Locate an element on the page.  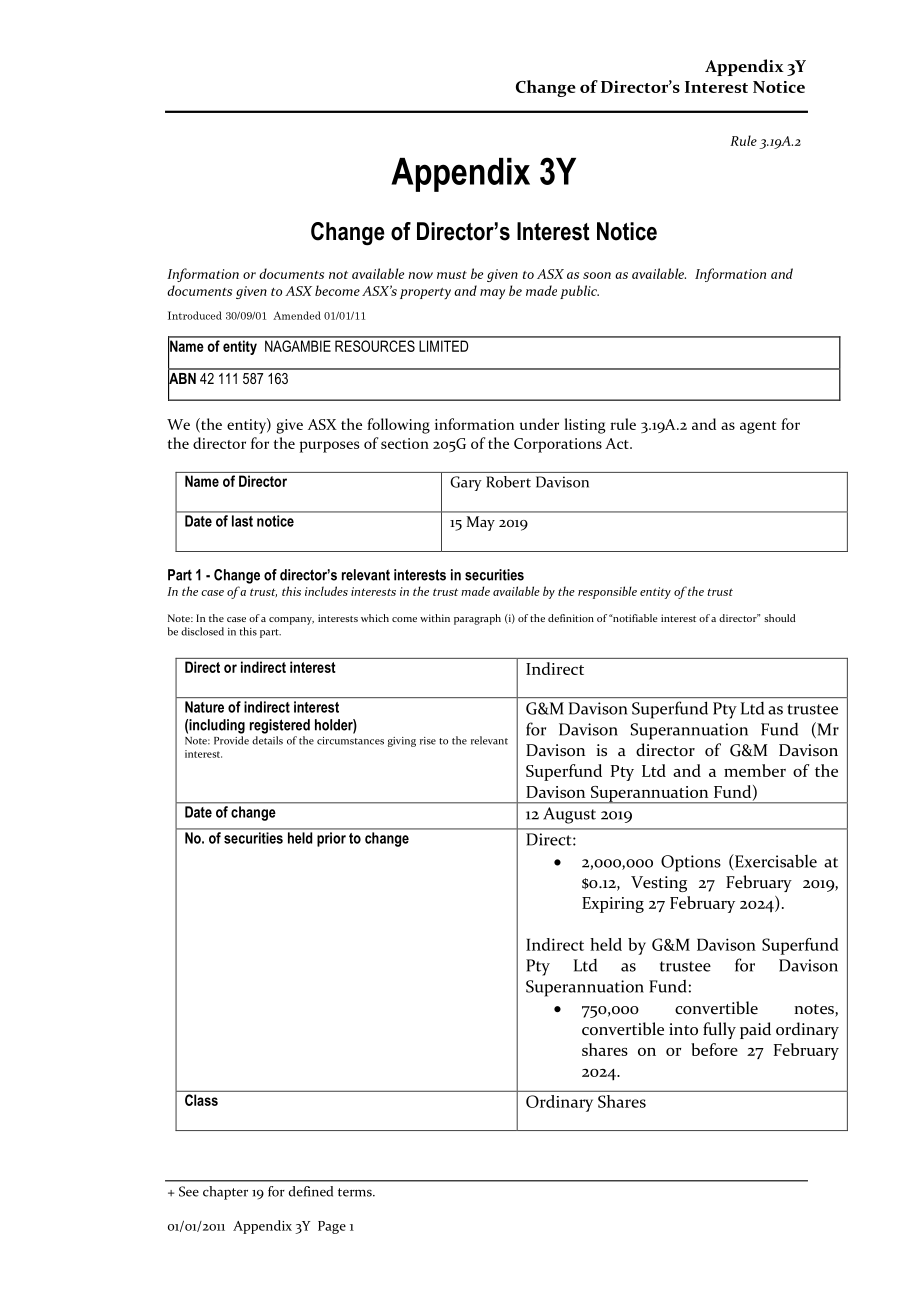
must is located at coordinates (452, 275).
